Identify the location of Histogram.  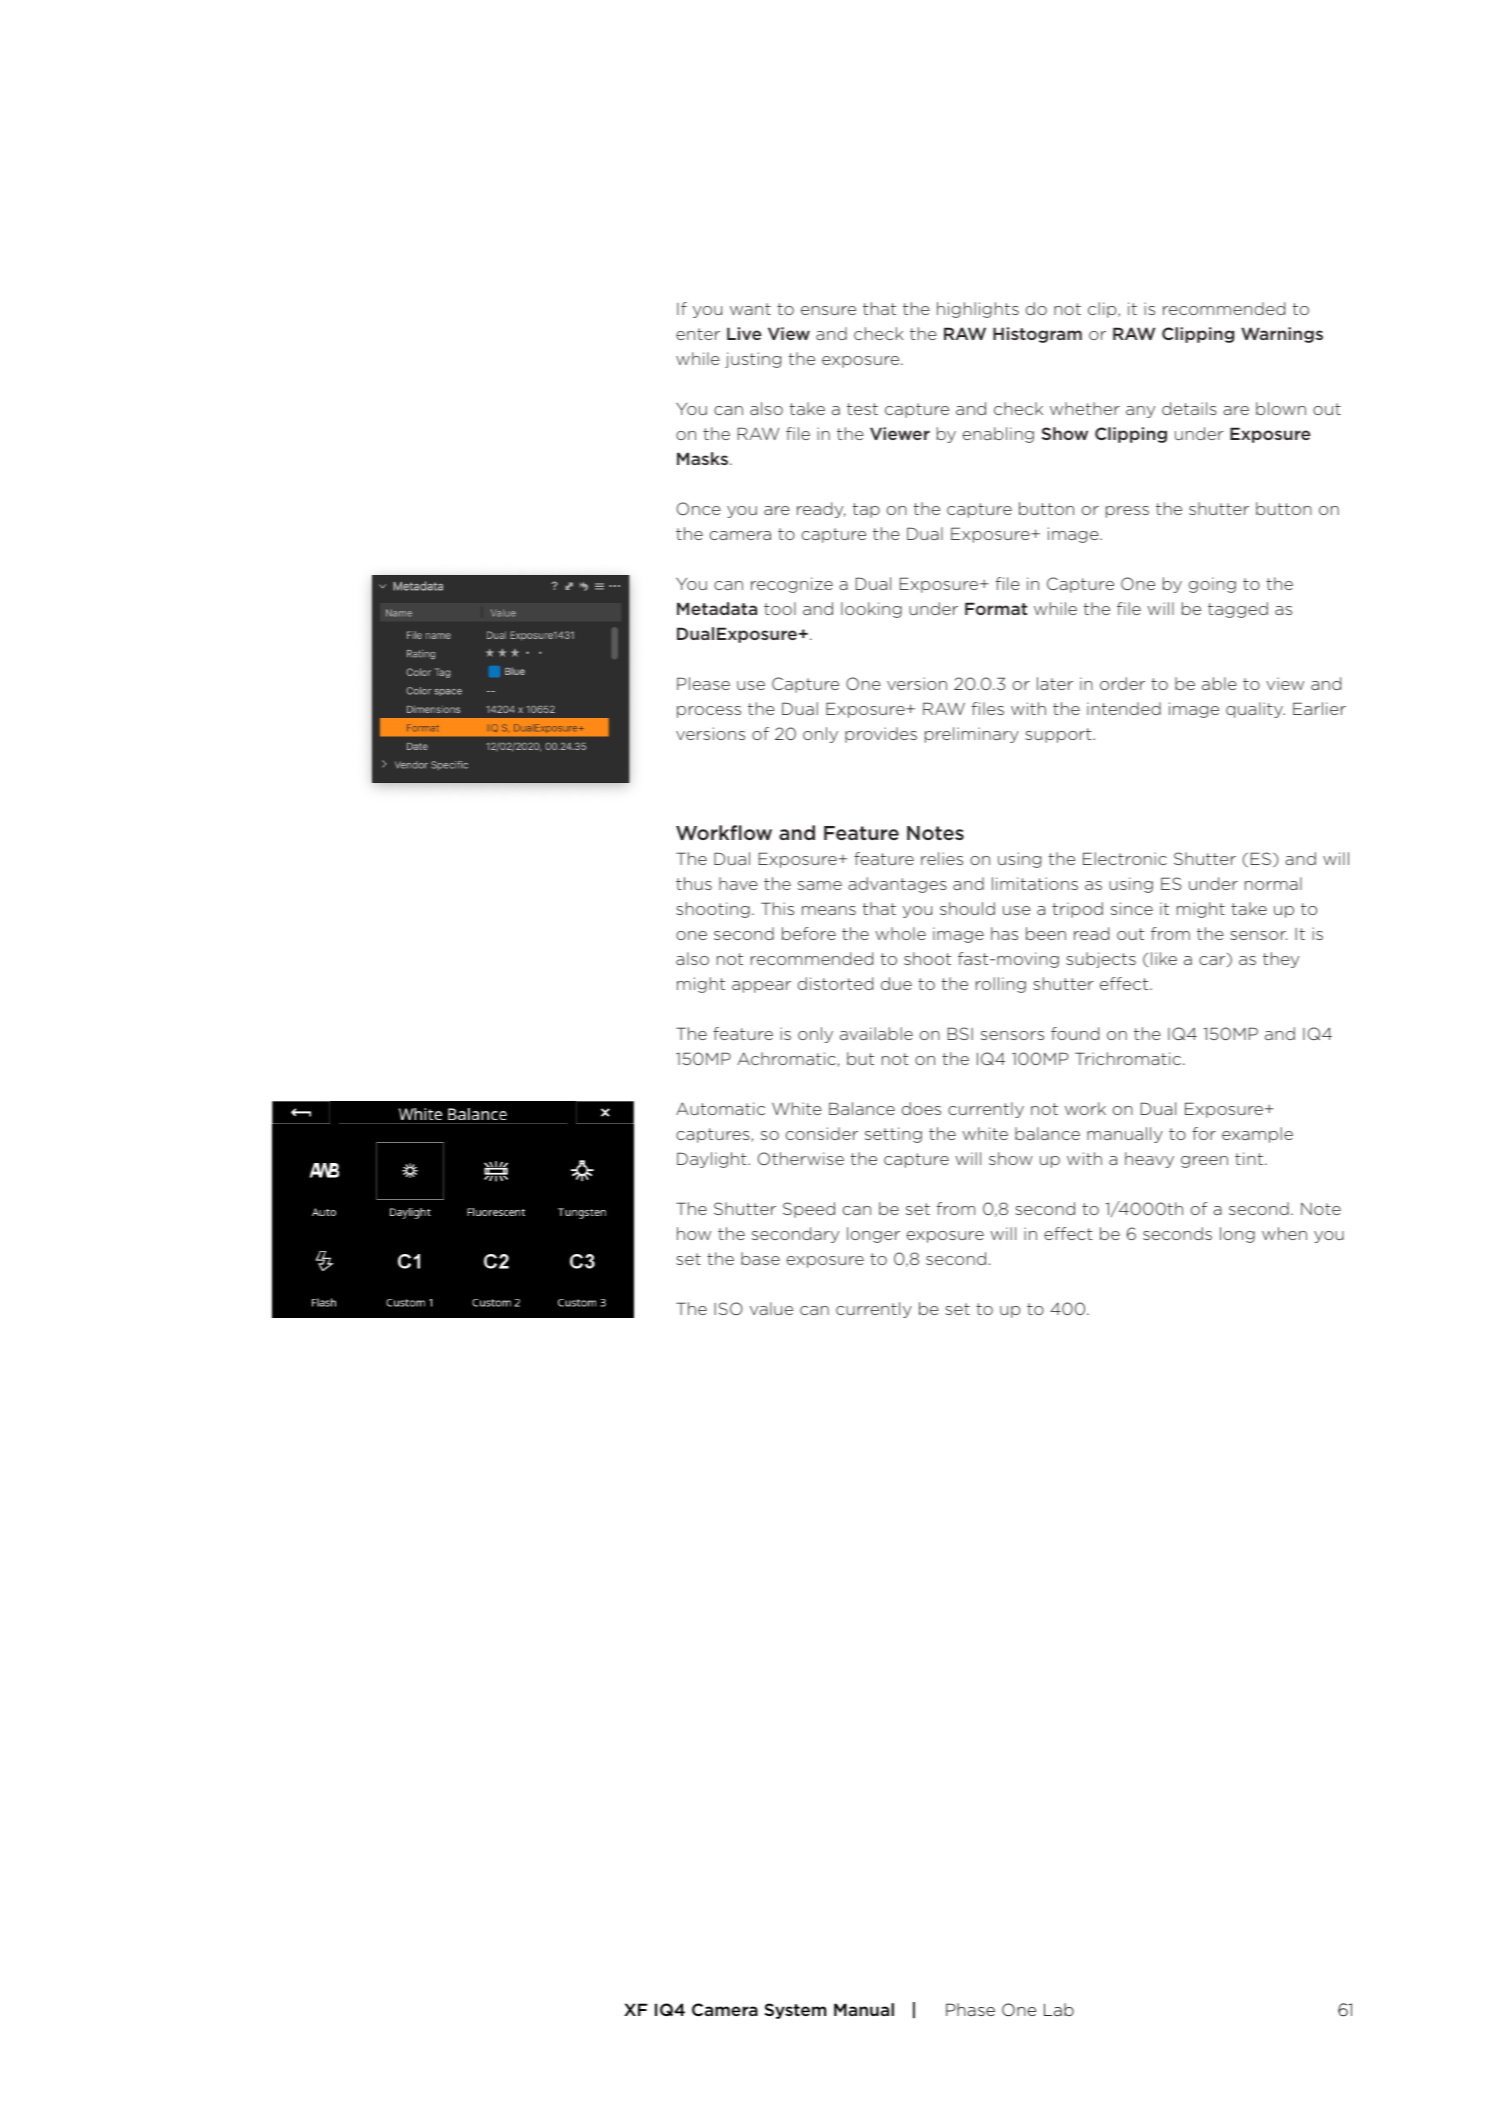
(1037, 335).
